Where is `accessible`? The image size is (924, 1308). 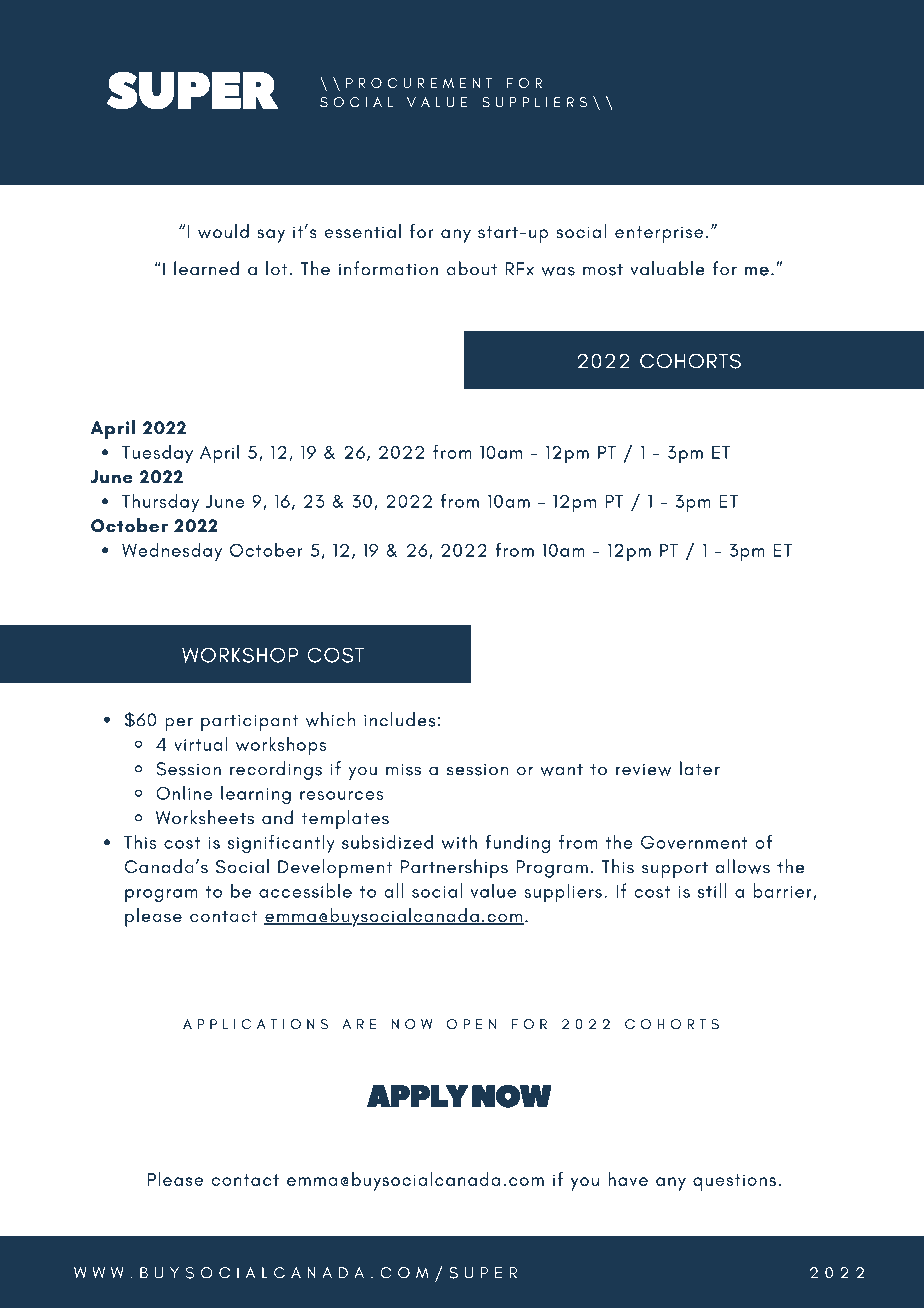 accessible is located at coordinates (305, 890).
